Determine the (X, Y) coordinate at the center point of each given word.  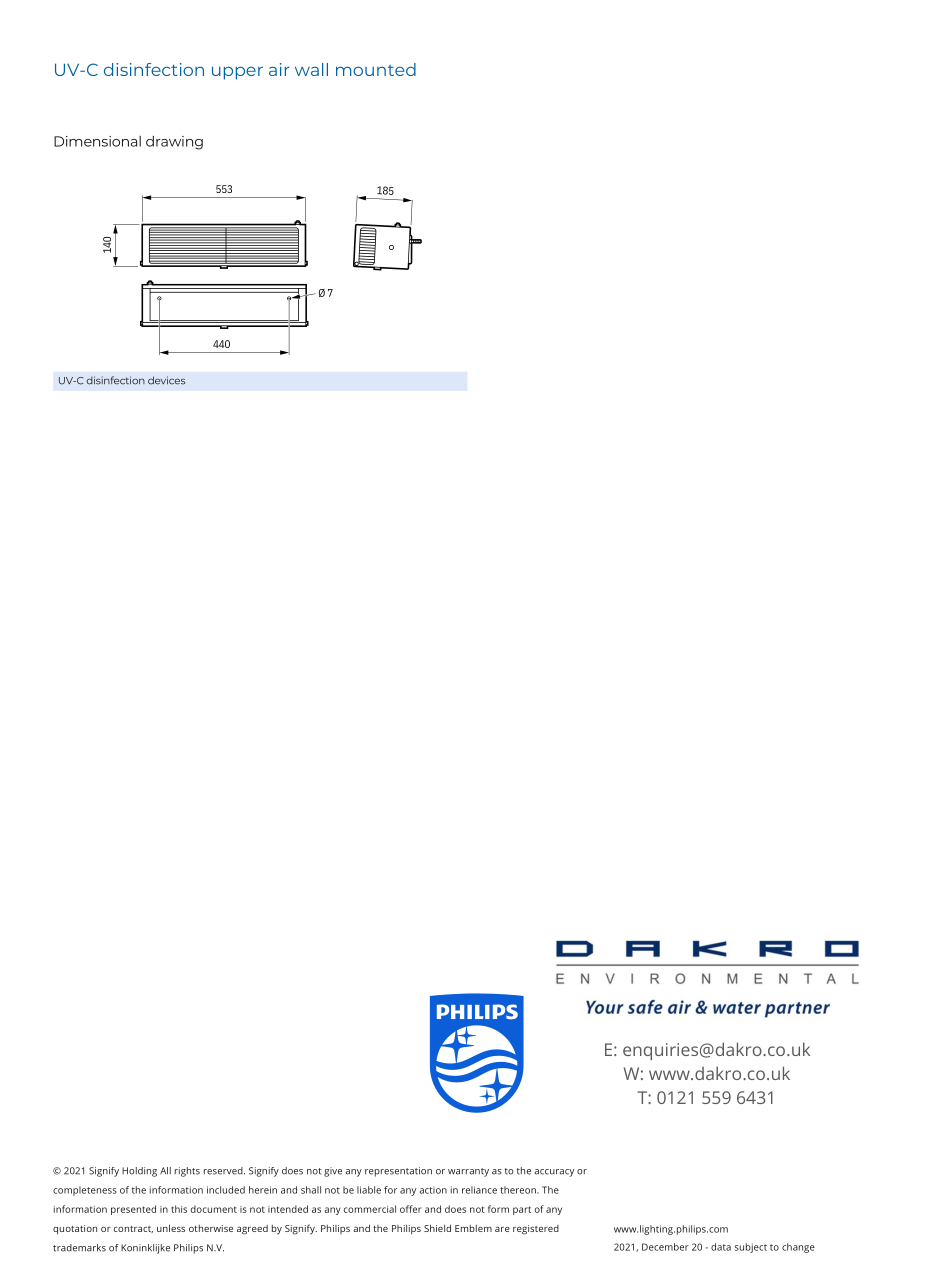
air (279, 69)
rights (187, 1172)
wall (311, 69)
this (179, 1209)
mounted (376, 69)
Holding (139, 1172)
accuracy (554, 1173)
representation (398, 1172)
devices (166, 380)
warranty (468, 1172)
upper (237, 73)
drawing (174, 143)
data (721, 1247)
